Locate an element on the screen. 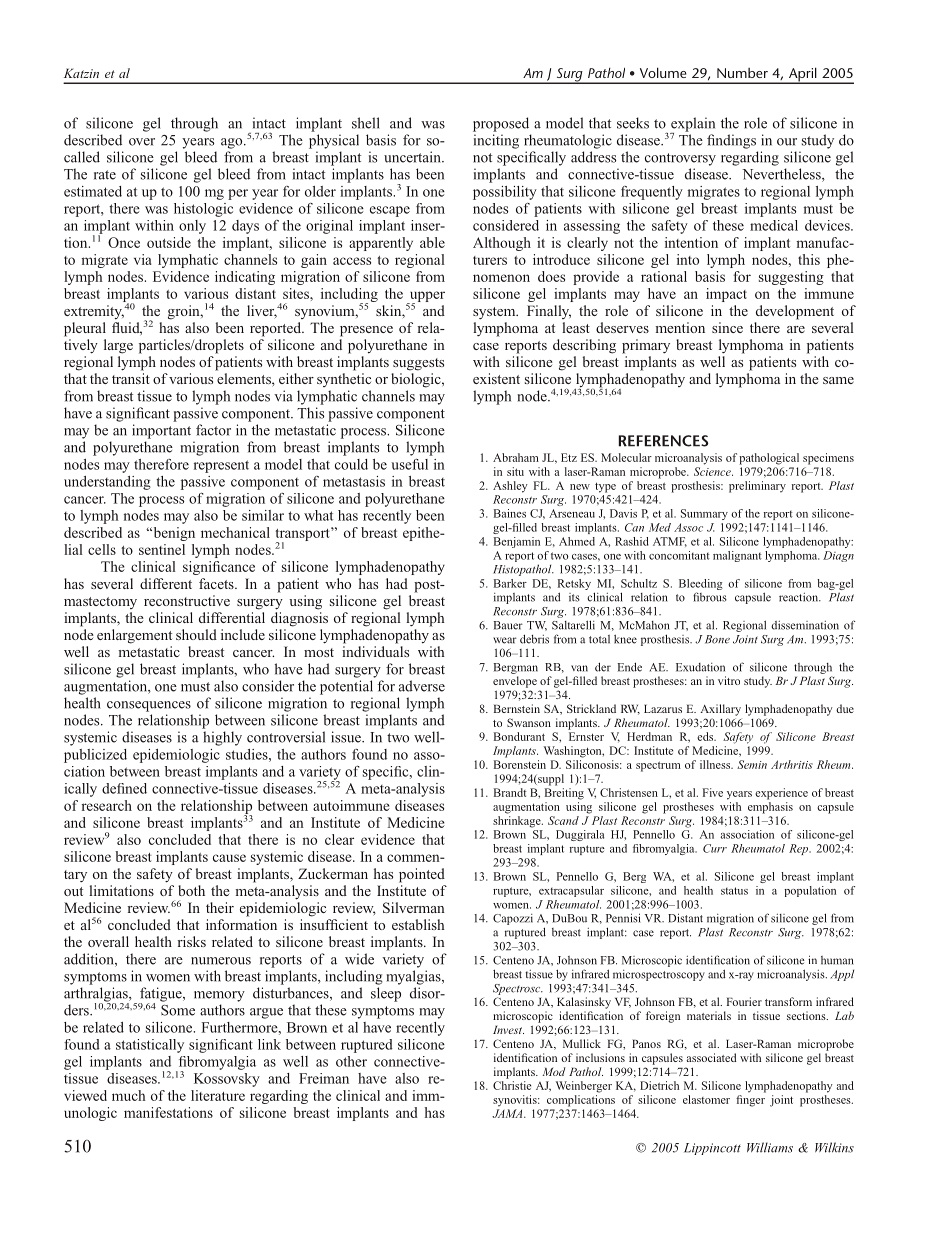  important is located at coordinates (161, 431).
